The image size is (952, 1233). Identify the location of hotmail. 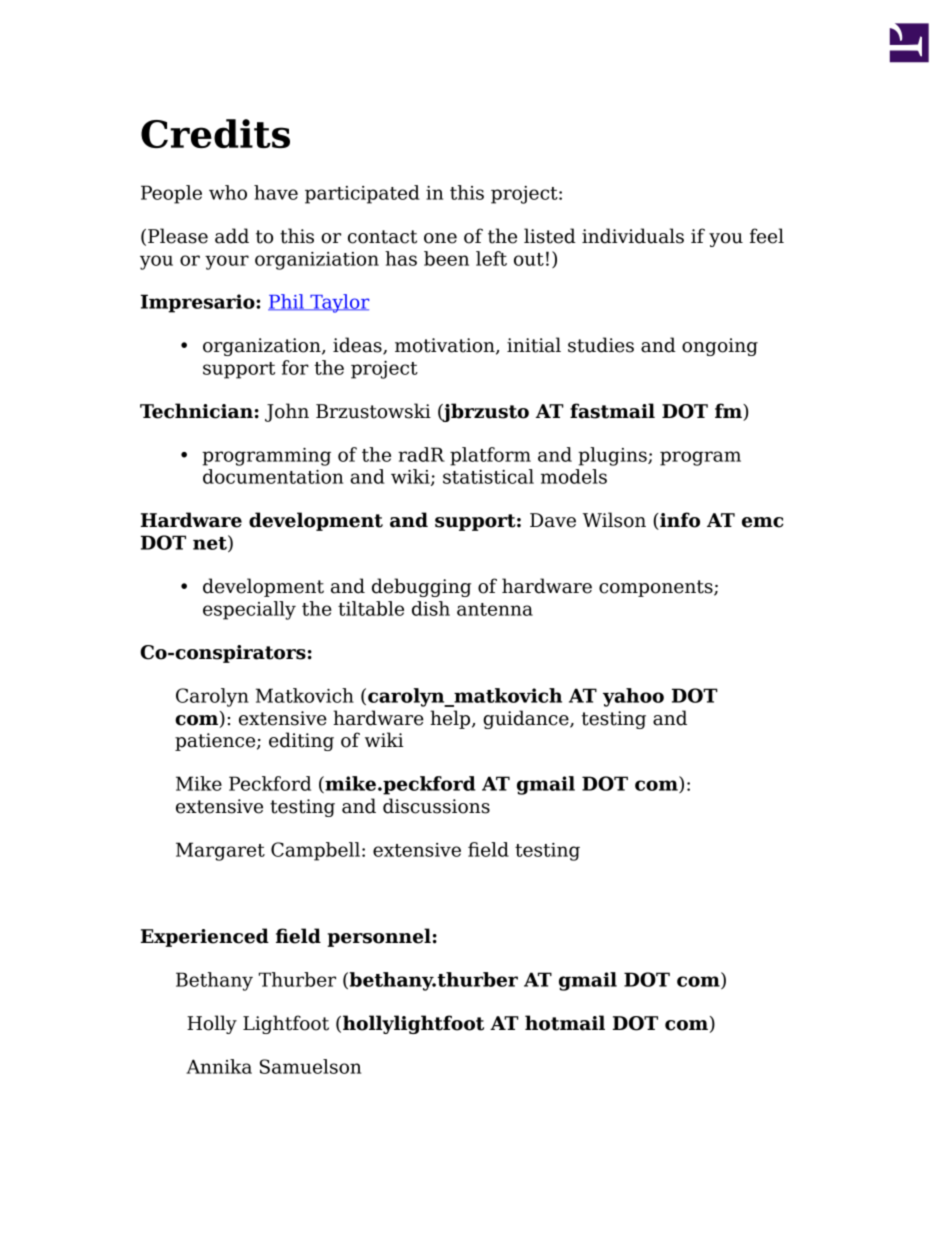
(565, 1023).
